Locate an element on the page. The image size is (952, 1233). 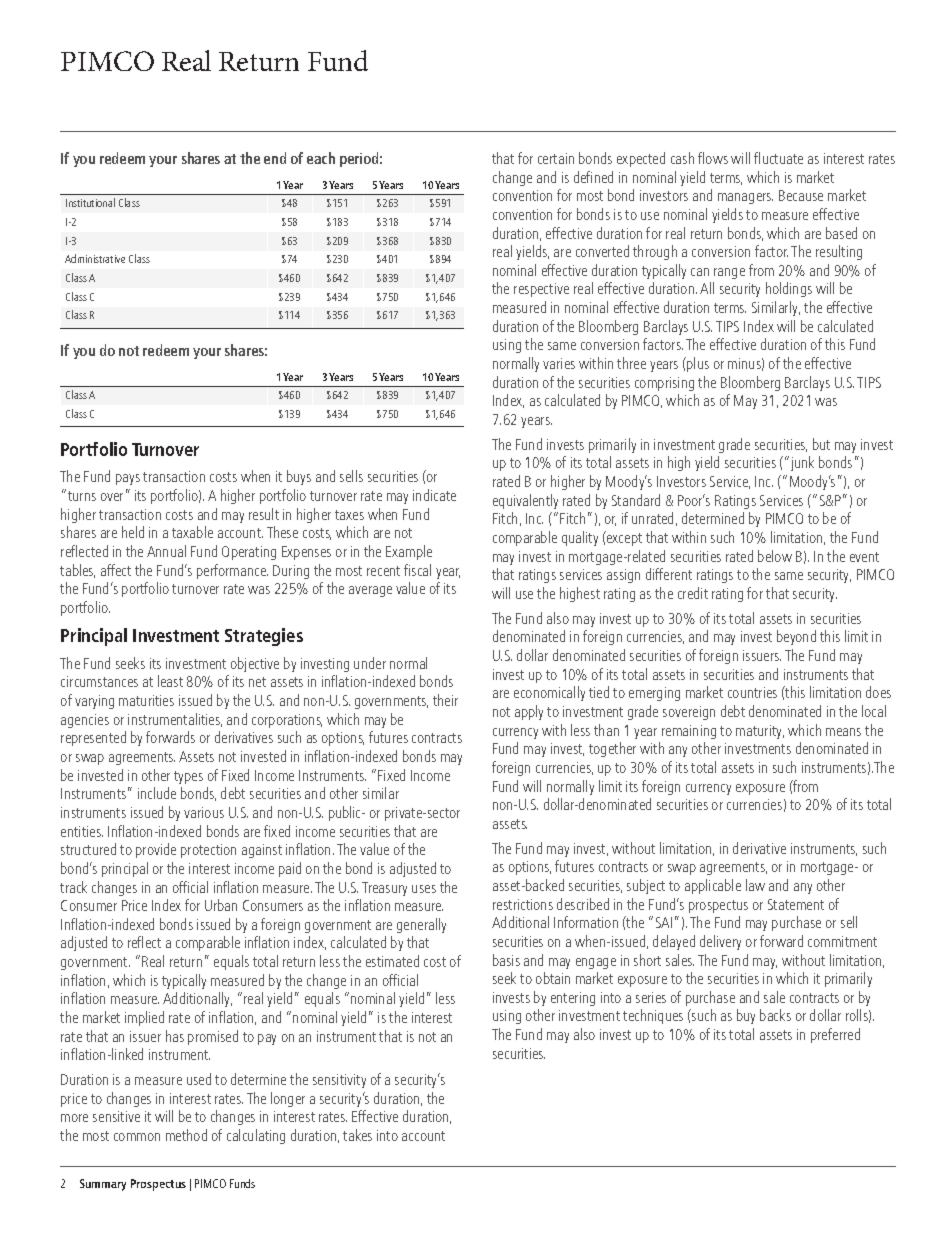
Urban is located at coordinates (221, 905).
